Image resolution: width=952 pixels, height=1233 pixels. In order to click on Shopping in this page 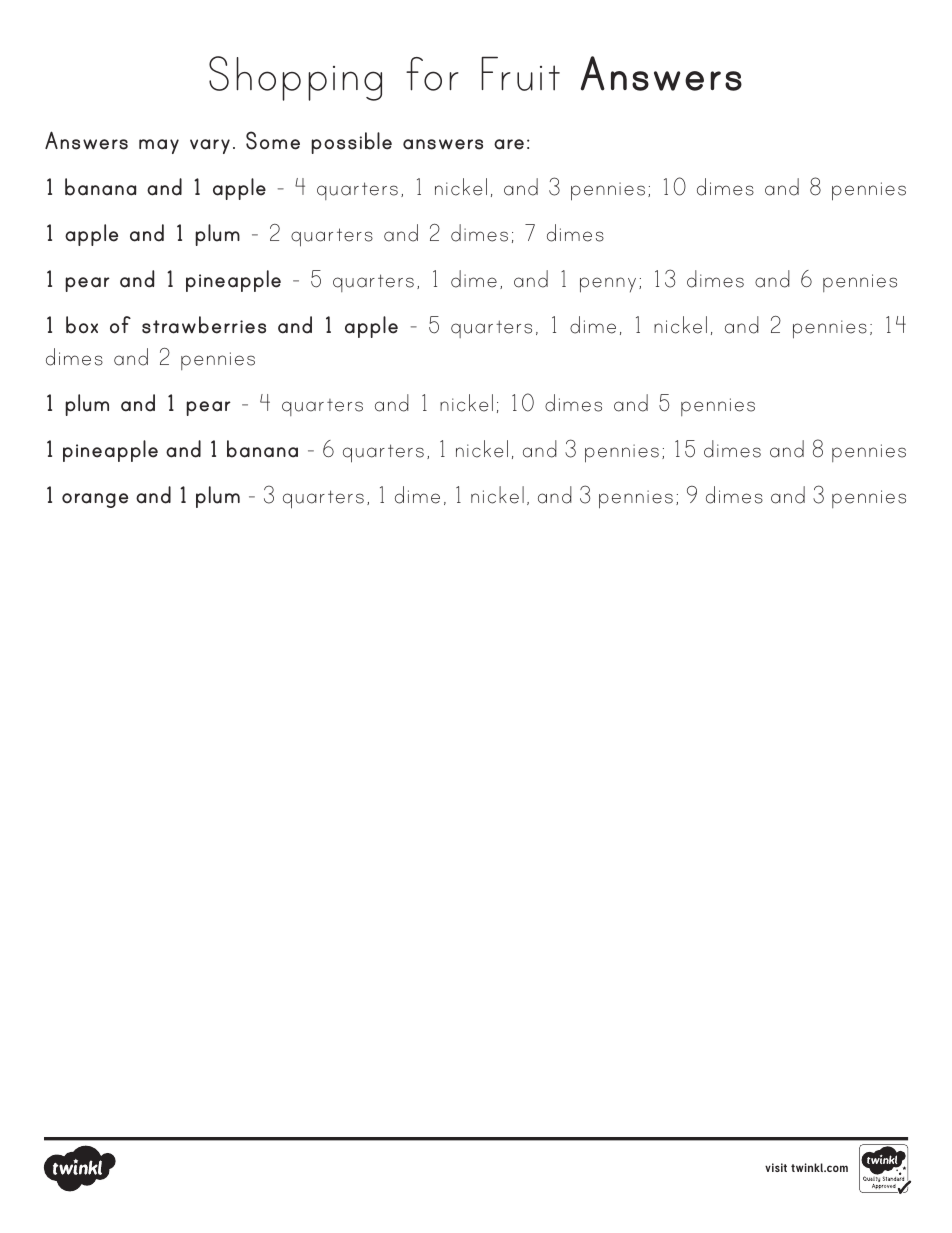, I will do `click(295, 78)`.
